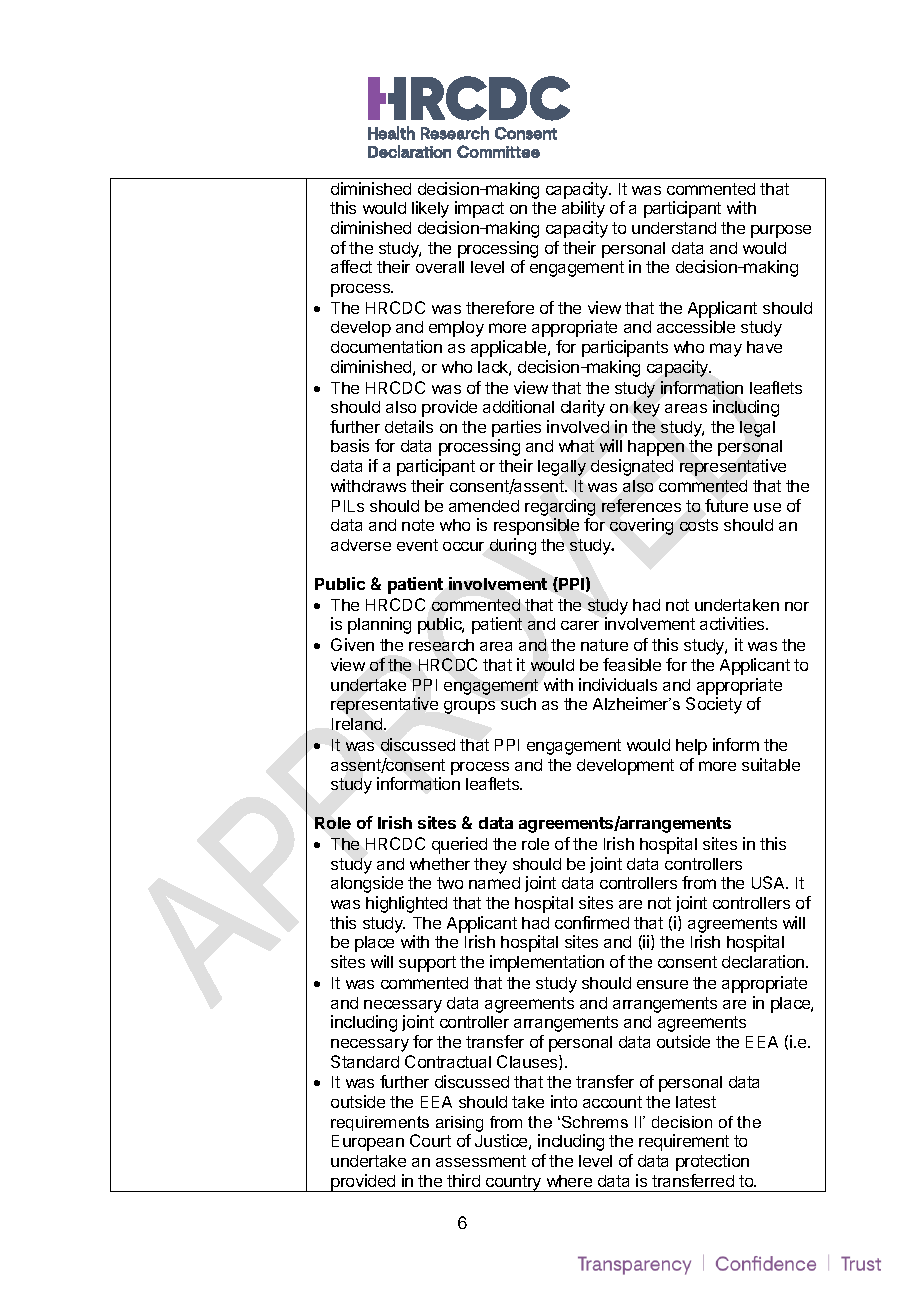 The width and height of the image is (924, 1308). I want to click on confirmed, so click(592, 922).
